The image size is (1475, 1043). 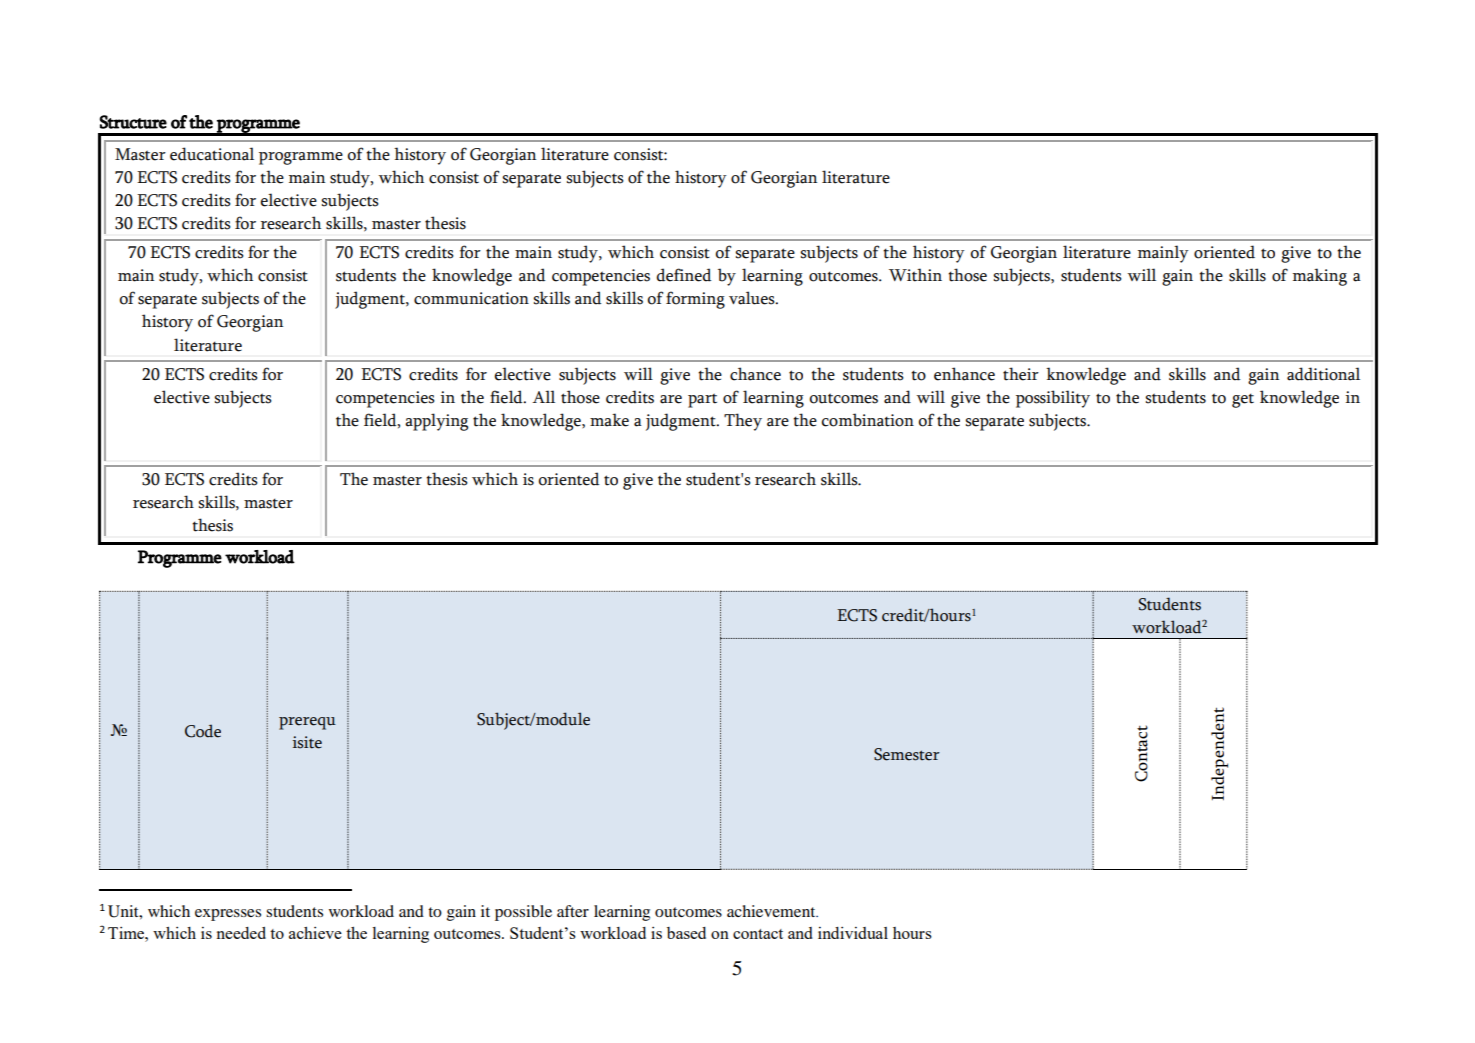 What do you see at coordinates (203, 731) in the image?
I see `Code` at bounding box center [203, 731].
